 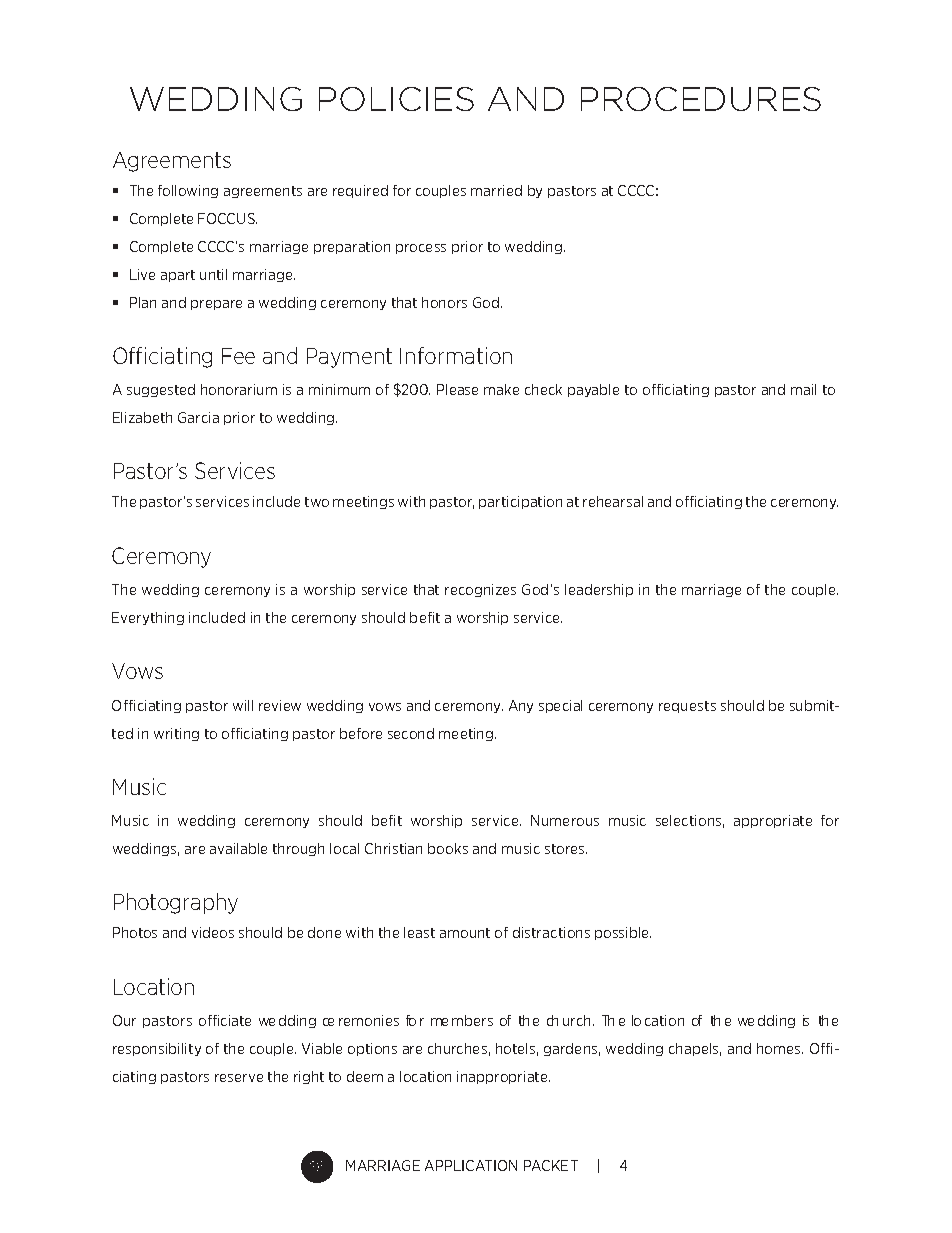 I want to click on requests, so click(x=687, y=707).
